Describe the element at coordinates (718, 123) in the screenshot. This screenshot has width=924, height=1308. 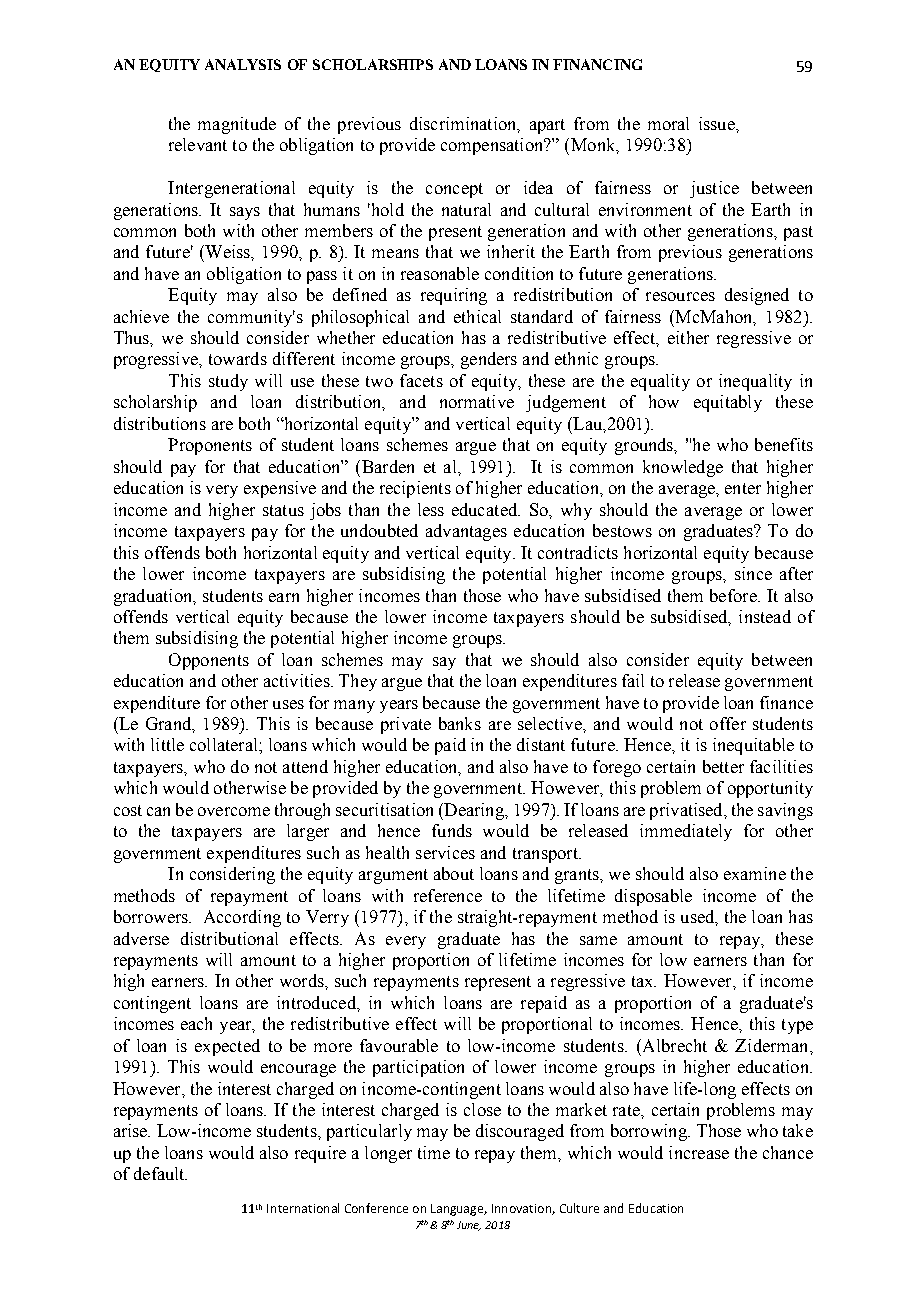
I see `issue` at that location.
